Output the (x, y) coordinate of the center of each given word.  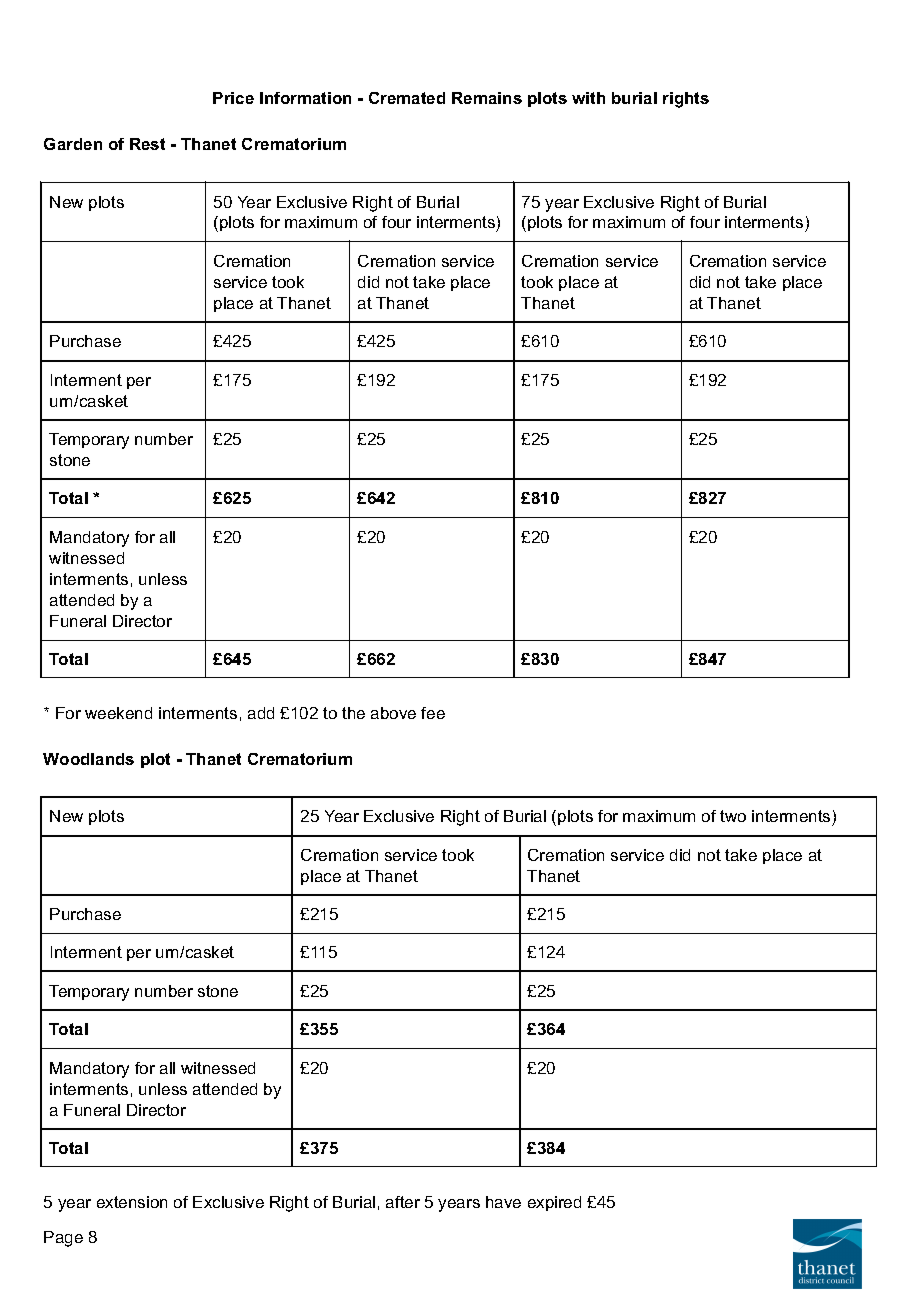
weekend (118, 713)
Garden (73, 144)
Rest (147, 144)
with (588, 98)
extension (132, 1202)
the (353, 713)
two (733, 816)
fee (433, 713)
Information (305, 98)
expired (554, 1203)
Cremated (407, 98)
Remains (487, 98)
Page (63, 1239)
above (393, 713)
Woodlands (88, 759)
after (403, 1202)
